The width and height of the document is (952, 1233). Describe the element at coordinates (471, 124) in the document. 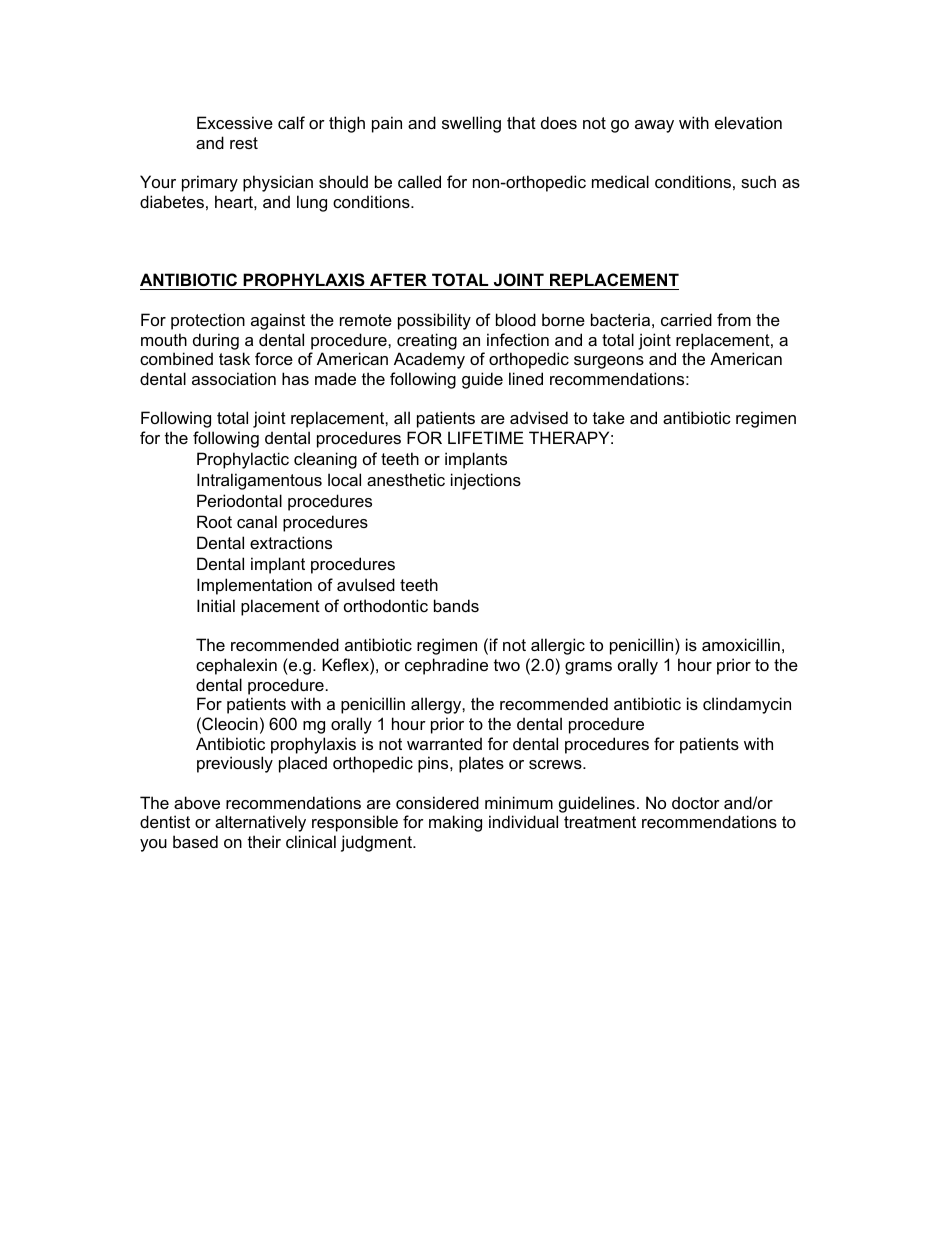

I see `swelling` at that location.
